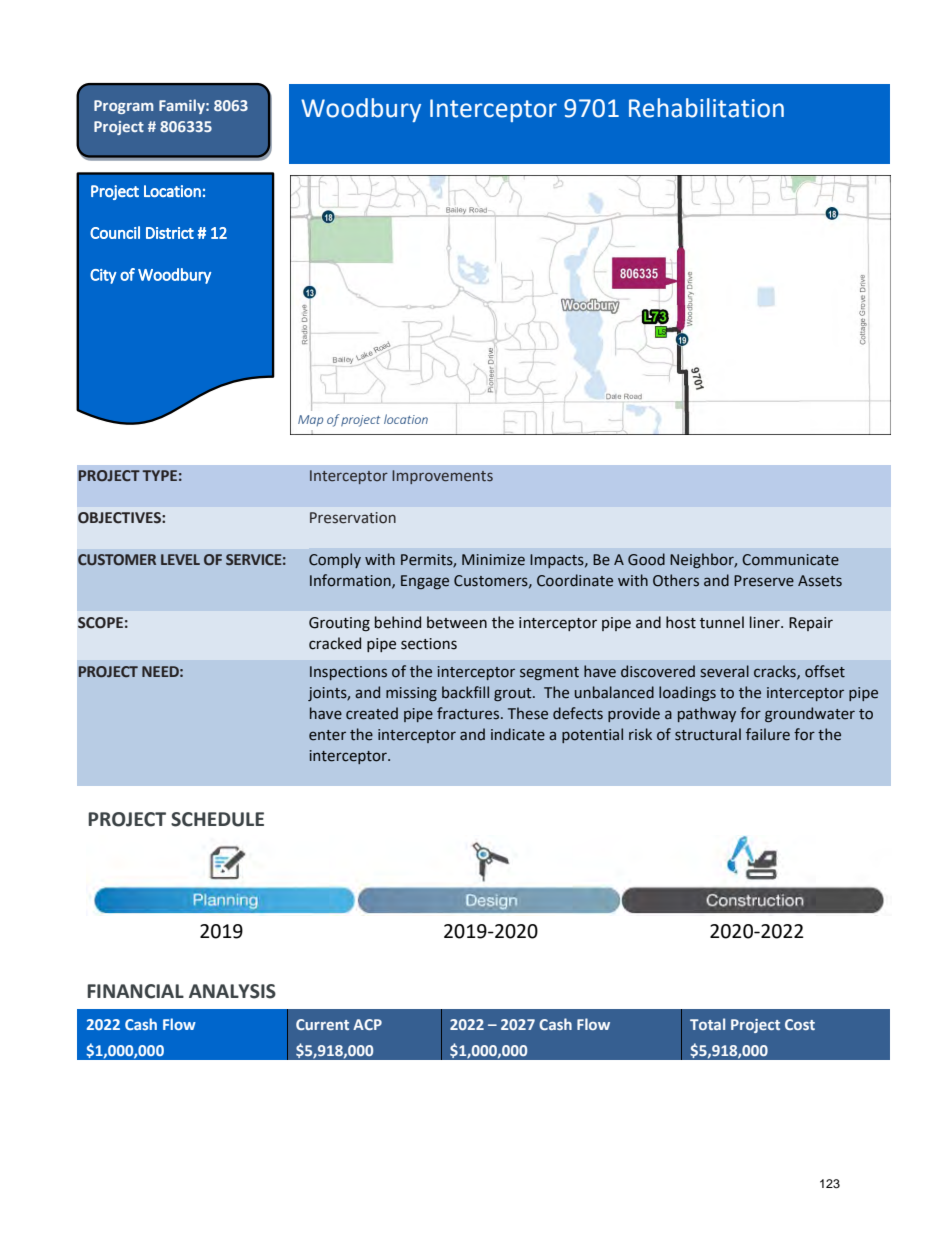 This screenshot has height=1233, width=952. Describe the element at coordinates (367, 1024) in the screenshot. I see `ACP` at that location.
